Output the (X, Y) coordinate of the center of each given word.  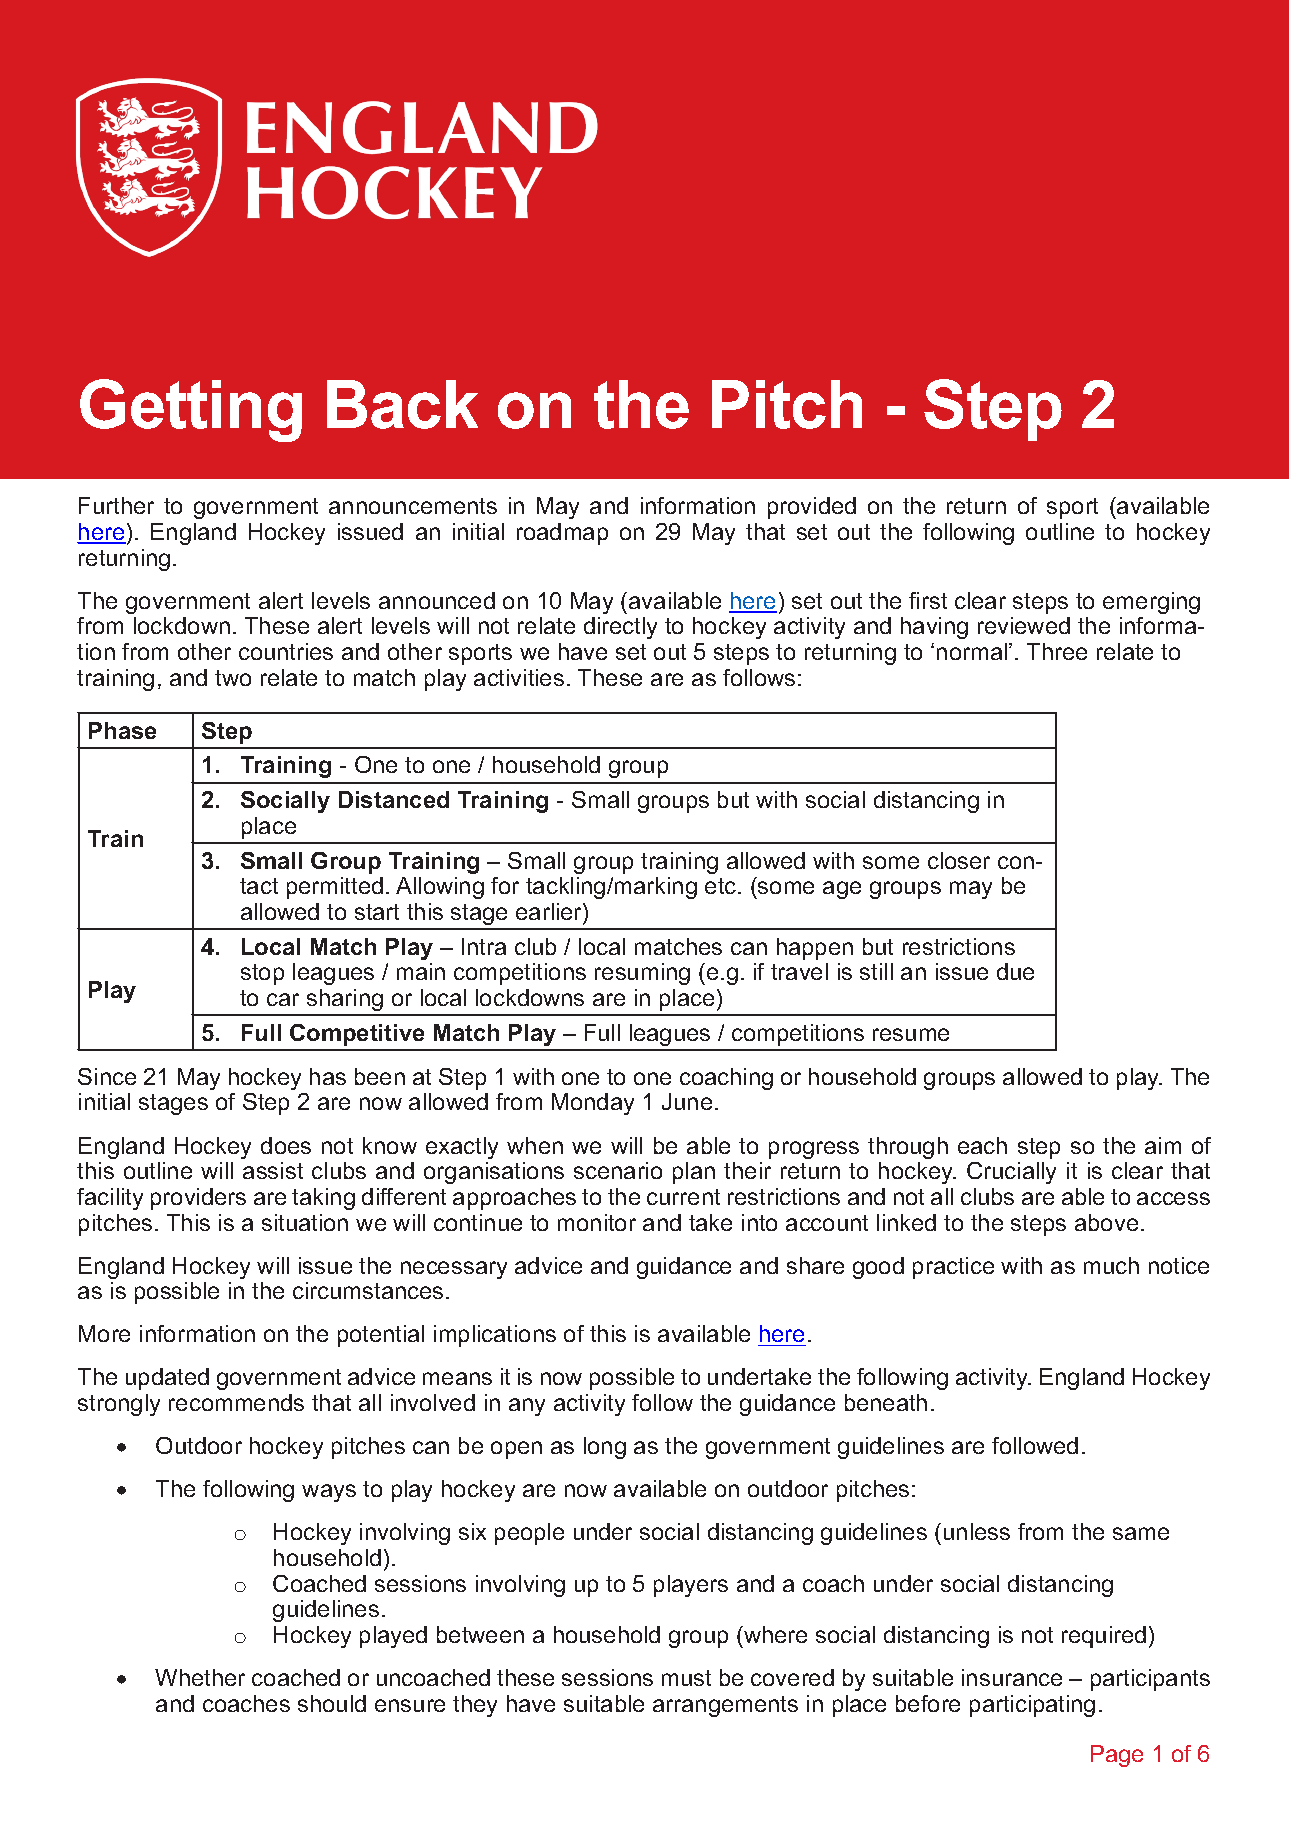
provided (812, 508)
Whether (200, 1677)
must (686, 1678)
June (687, 1101)
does (286, 1145)
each (982, 1145)
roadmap (562, 534)
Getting (191, 410)
